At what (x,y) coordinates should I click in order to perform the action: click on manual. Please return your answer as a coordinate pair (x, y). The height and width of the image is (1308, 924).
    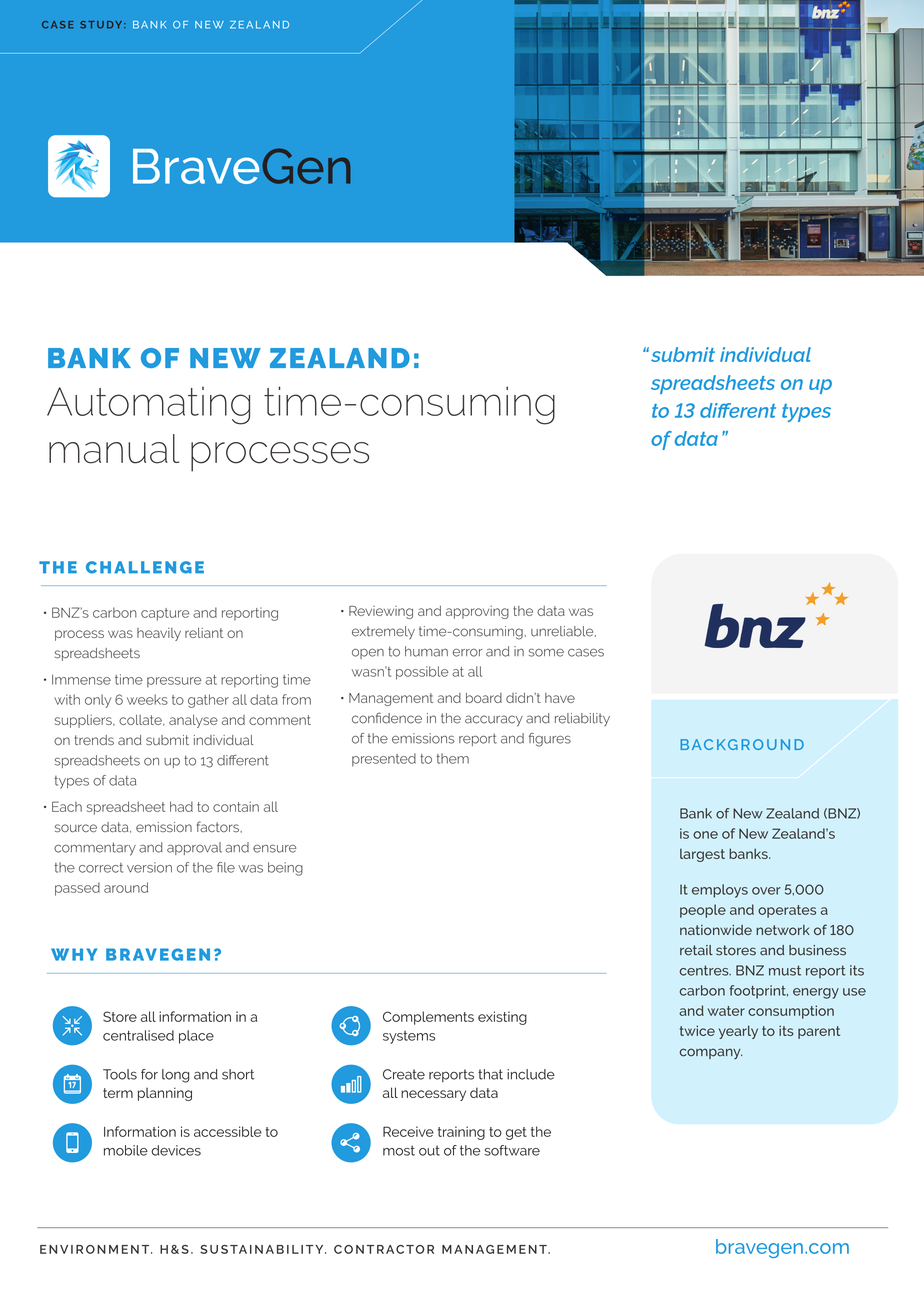
    Looking at the image, I should click on (114, 449).
